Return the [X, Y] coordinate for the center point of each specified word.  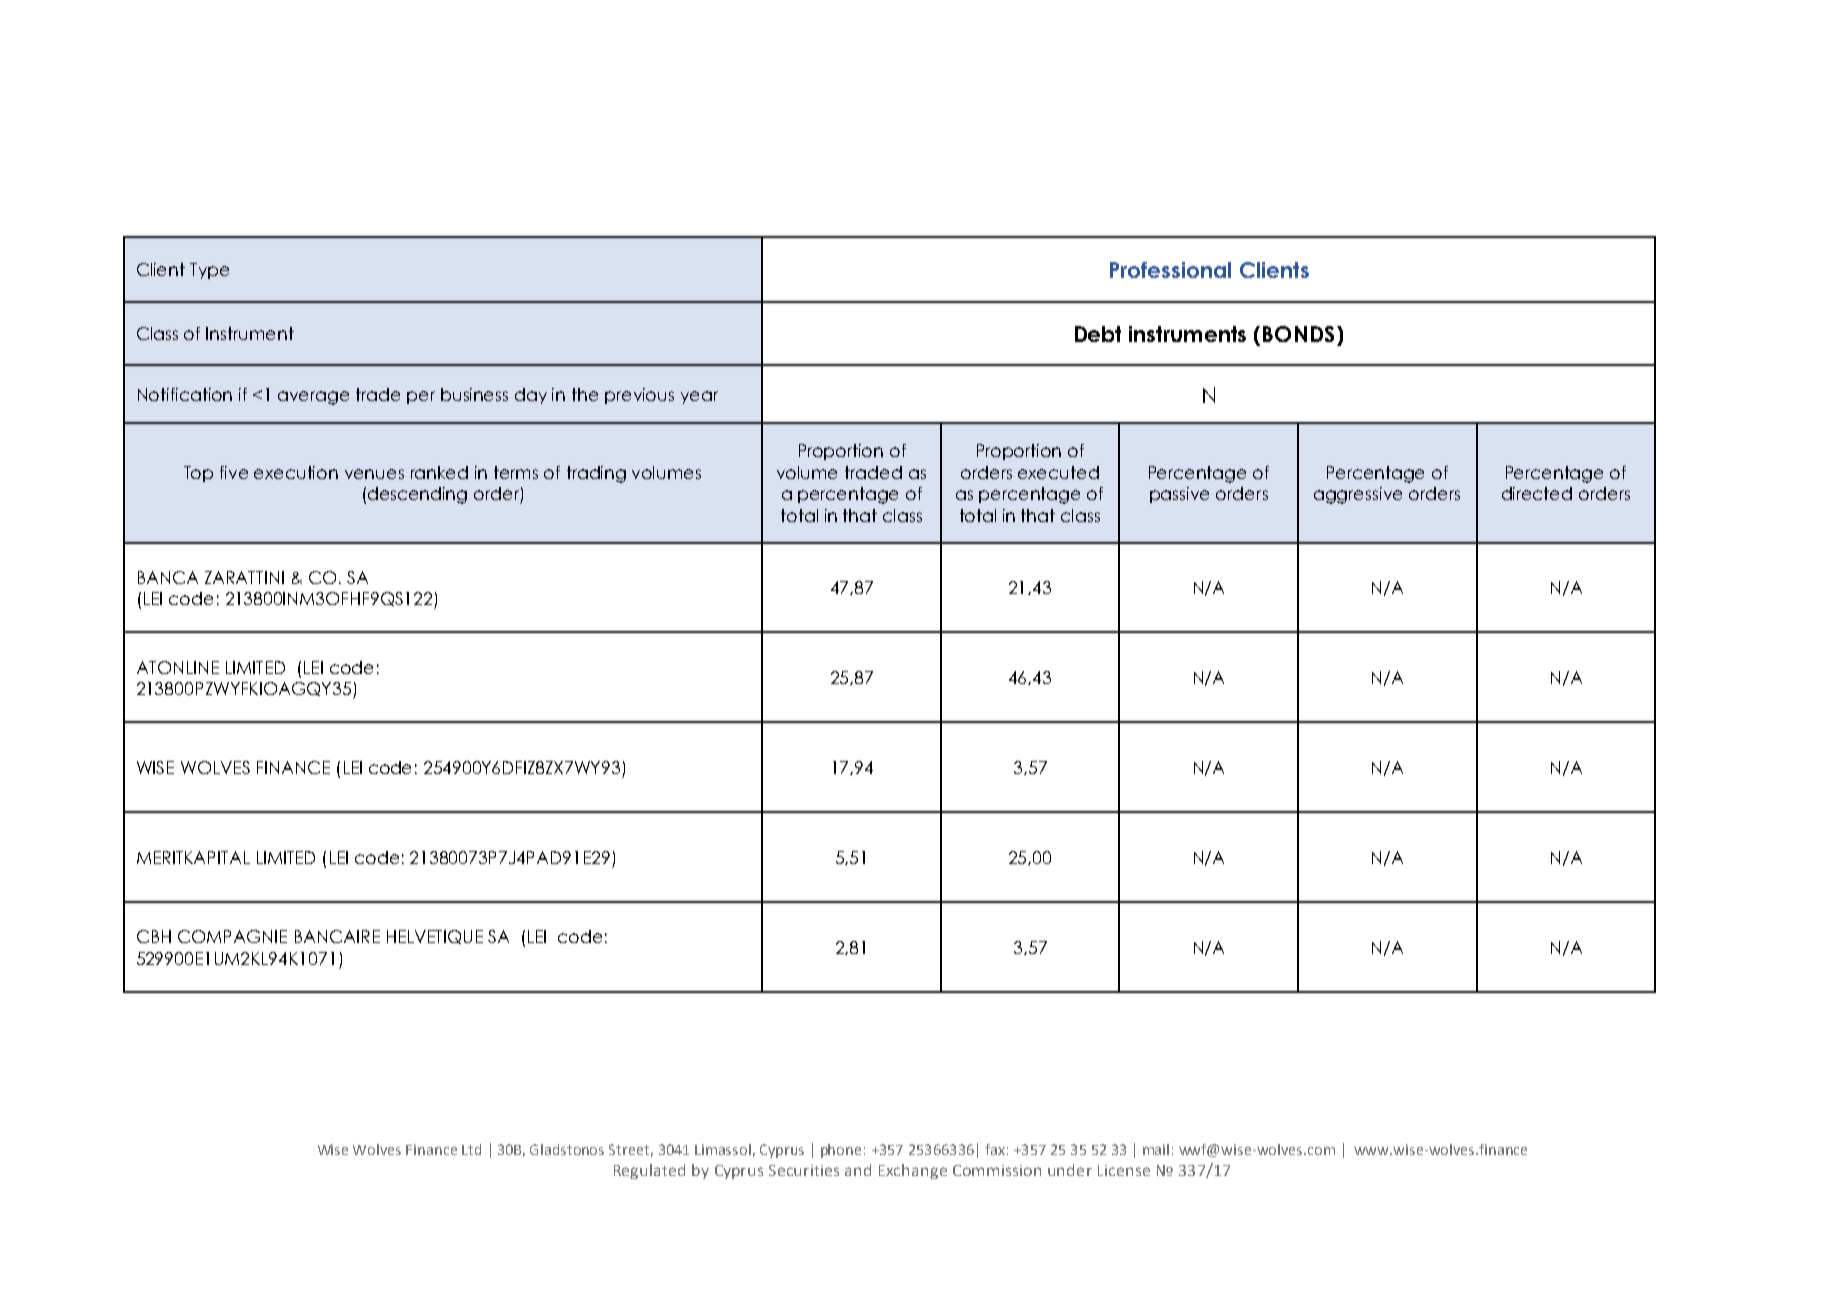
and [858, 1170]
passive [1179, 495]
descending [417, 495]
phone [841, 1151]
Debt [1098, 334]
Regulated [649, 1171]
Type [209, 271]
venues [374, 474]
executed [1058, 472]
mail [1156, 1149]
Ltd [471, 1149]
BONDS [1300, 334]
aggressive [1358, 495]
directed [1537, 493]
